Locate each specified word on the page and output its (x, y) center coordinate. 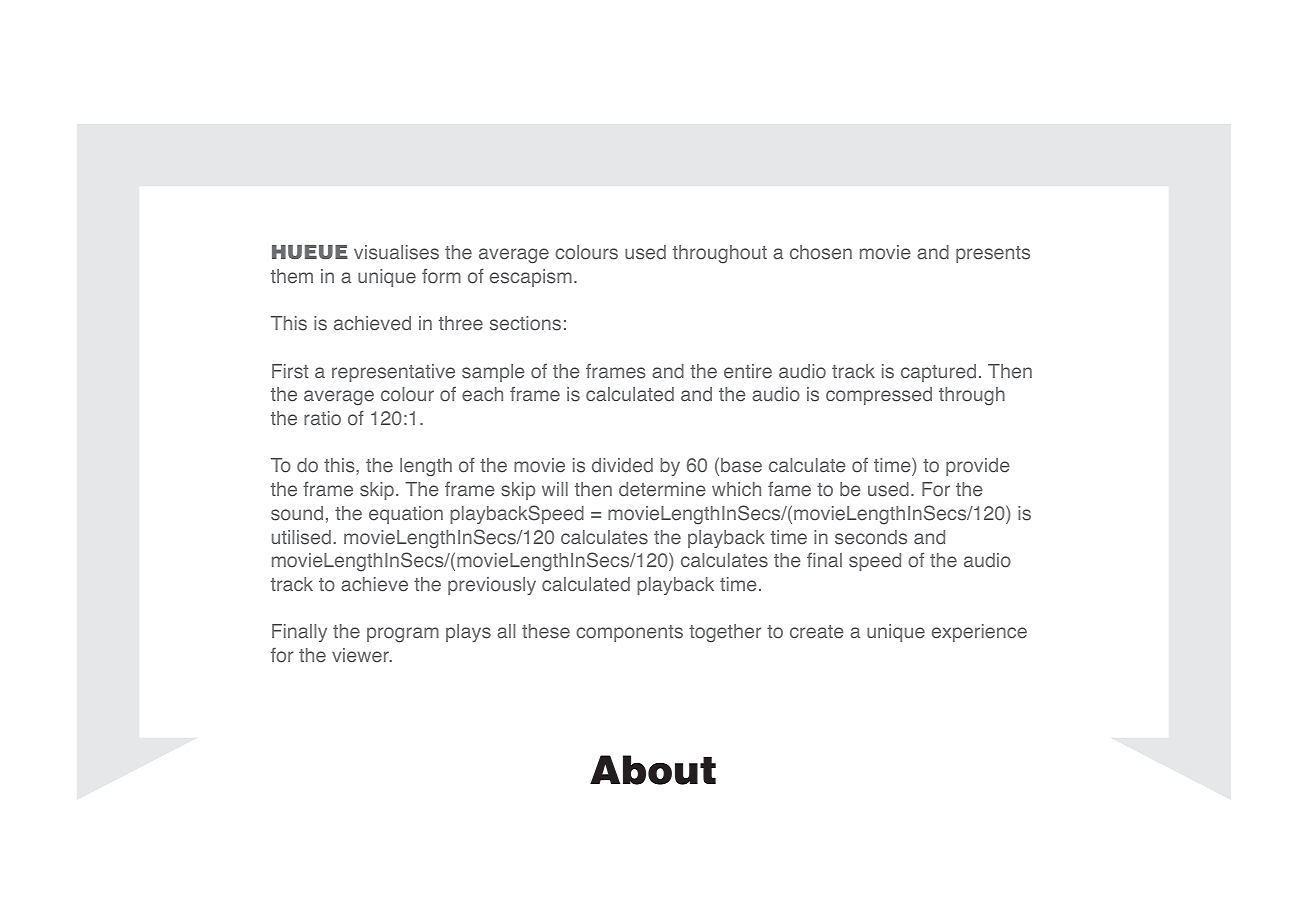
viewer (361, 655)
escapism (531, 278)
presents (993, 254)
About (653, 770)
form (441, 276)
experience (979, 633)
